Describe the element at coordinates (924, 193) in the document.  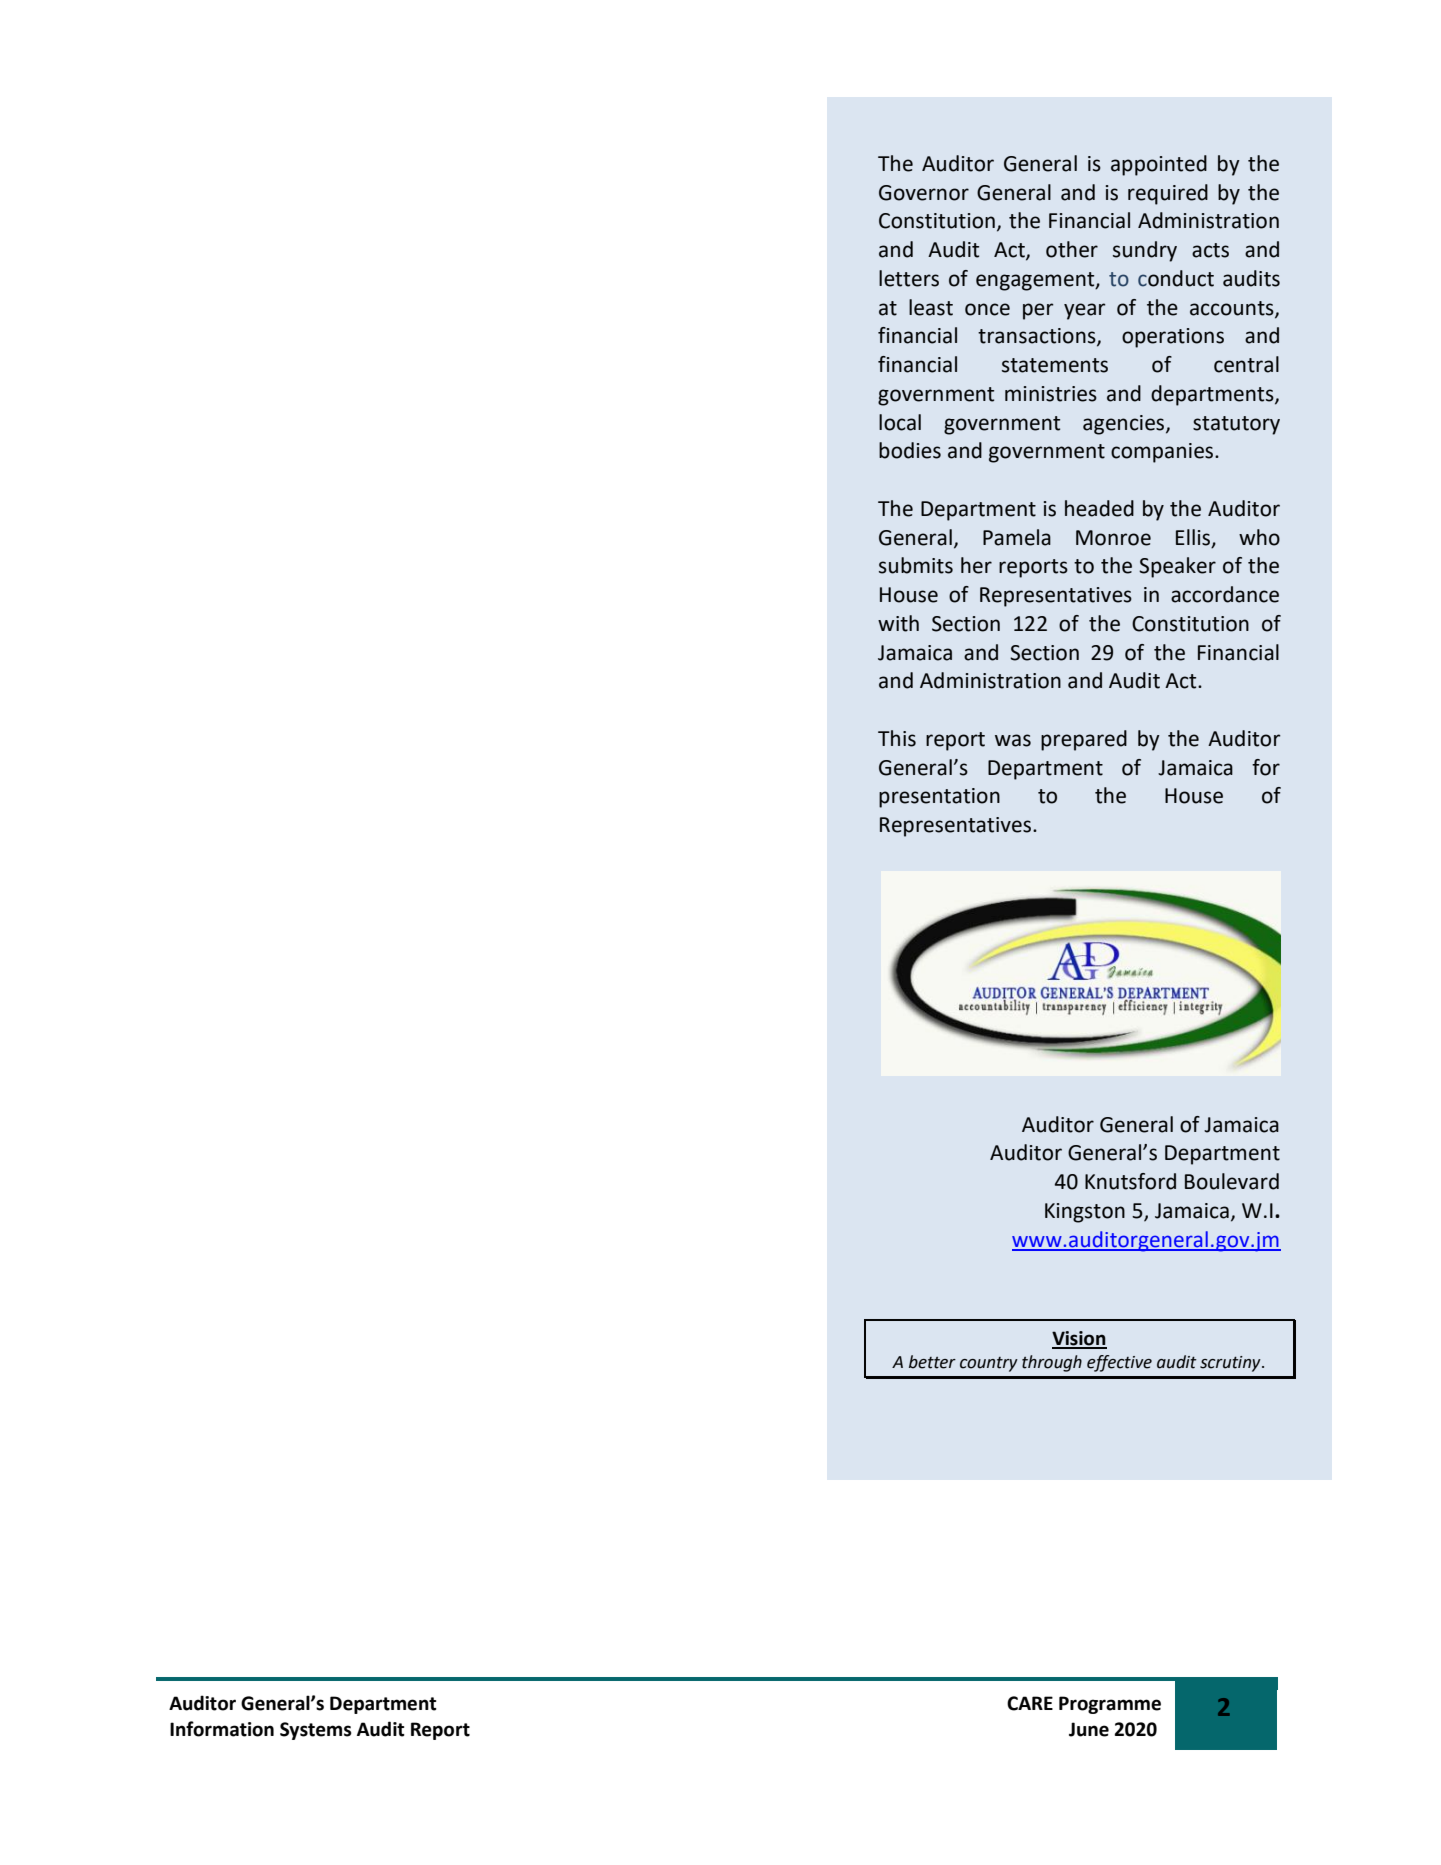
I see `Governor` at that location.
